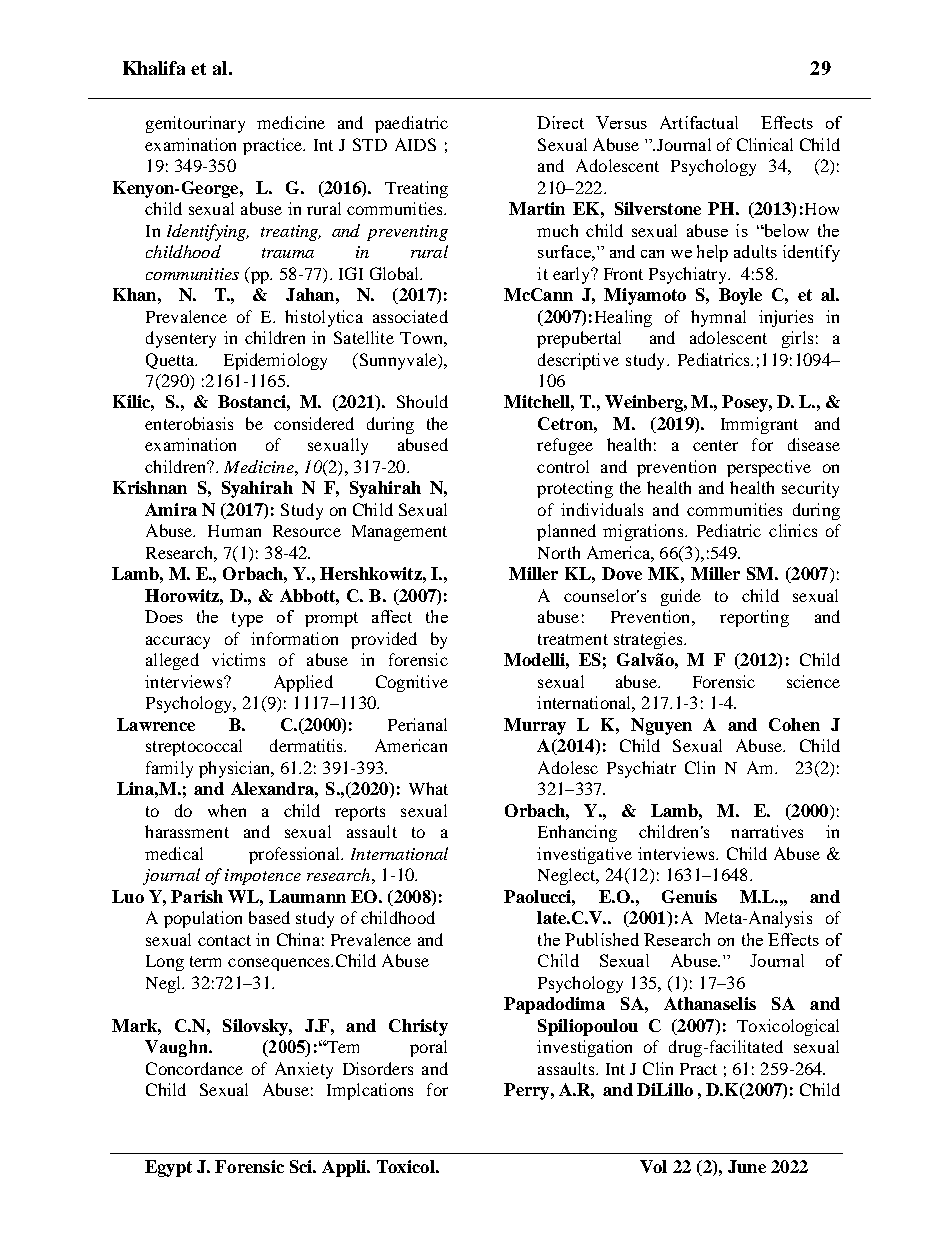  What do you see at coordinates (181, 339) in the screenshot?
I see `dysentery` at bounding box center [181, 339].
